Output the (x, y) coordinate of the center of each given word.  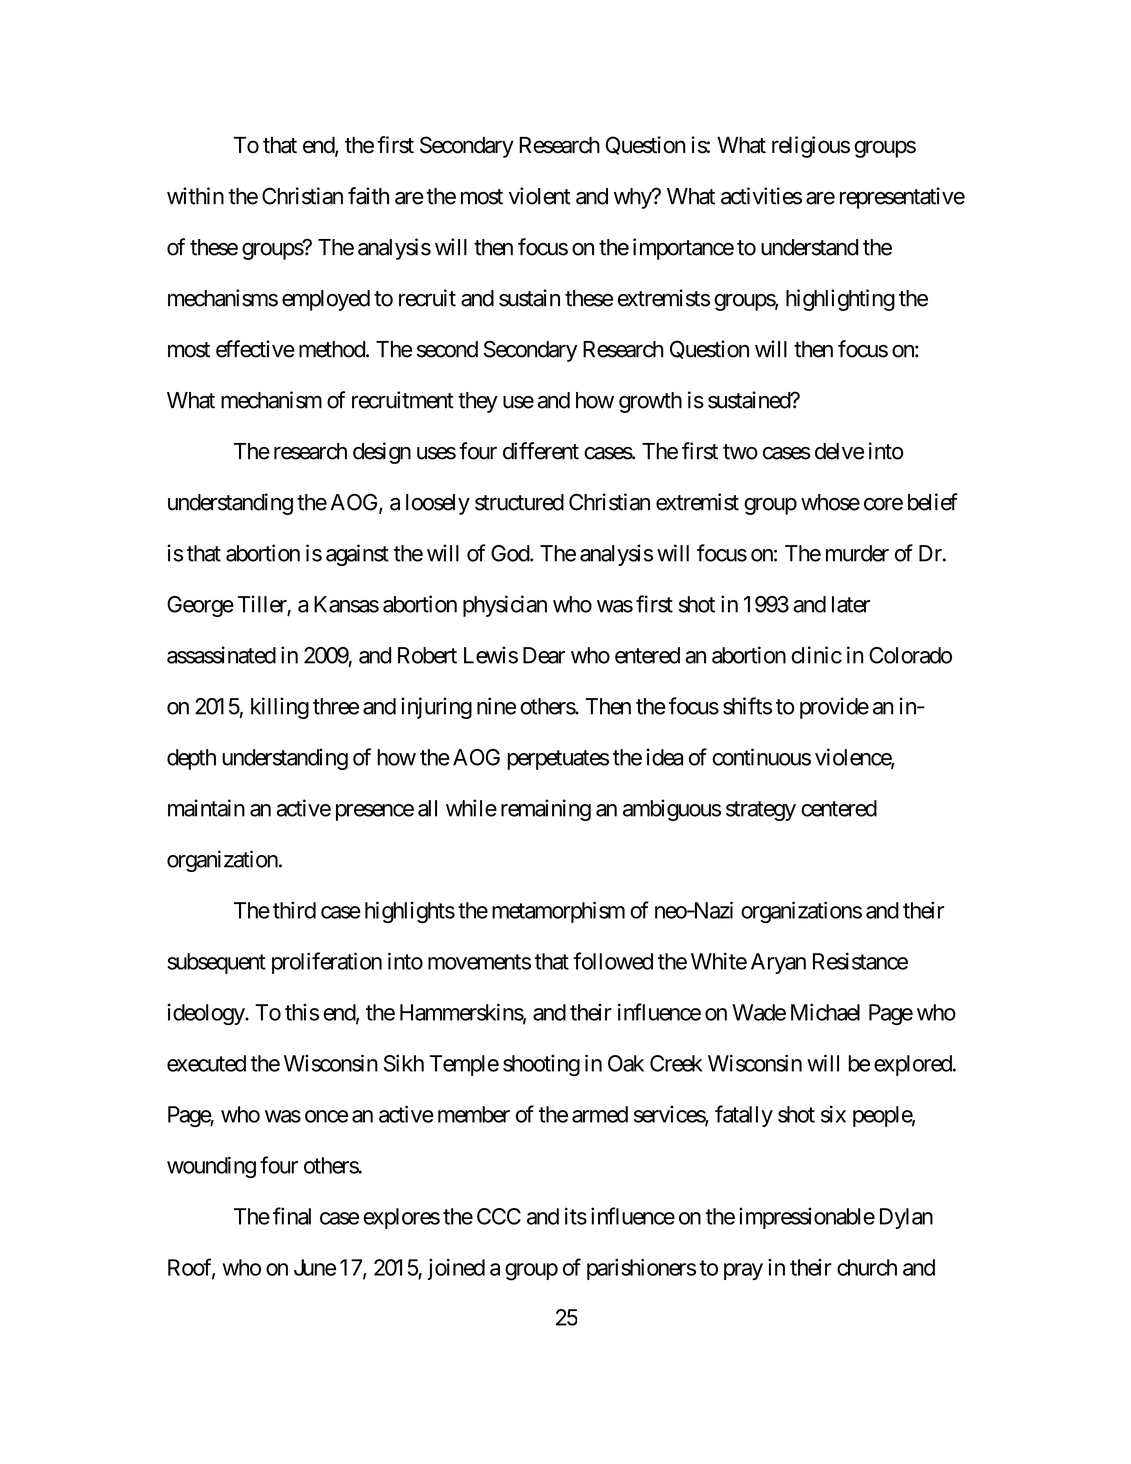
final (292, 1216)
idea (664, 757)
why (633, 198)
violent (540, 196)
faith (368, 196)
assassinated (221, 655)
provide (834, 708)
